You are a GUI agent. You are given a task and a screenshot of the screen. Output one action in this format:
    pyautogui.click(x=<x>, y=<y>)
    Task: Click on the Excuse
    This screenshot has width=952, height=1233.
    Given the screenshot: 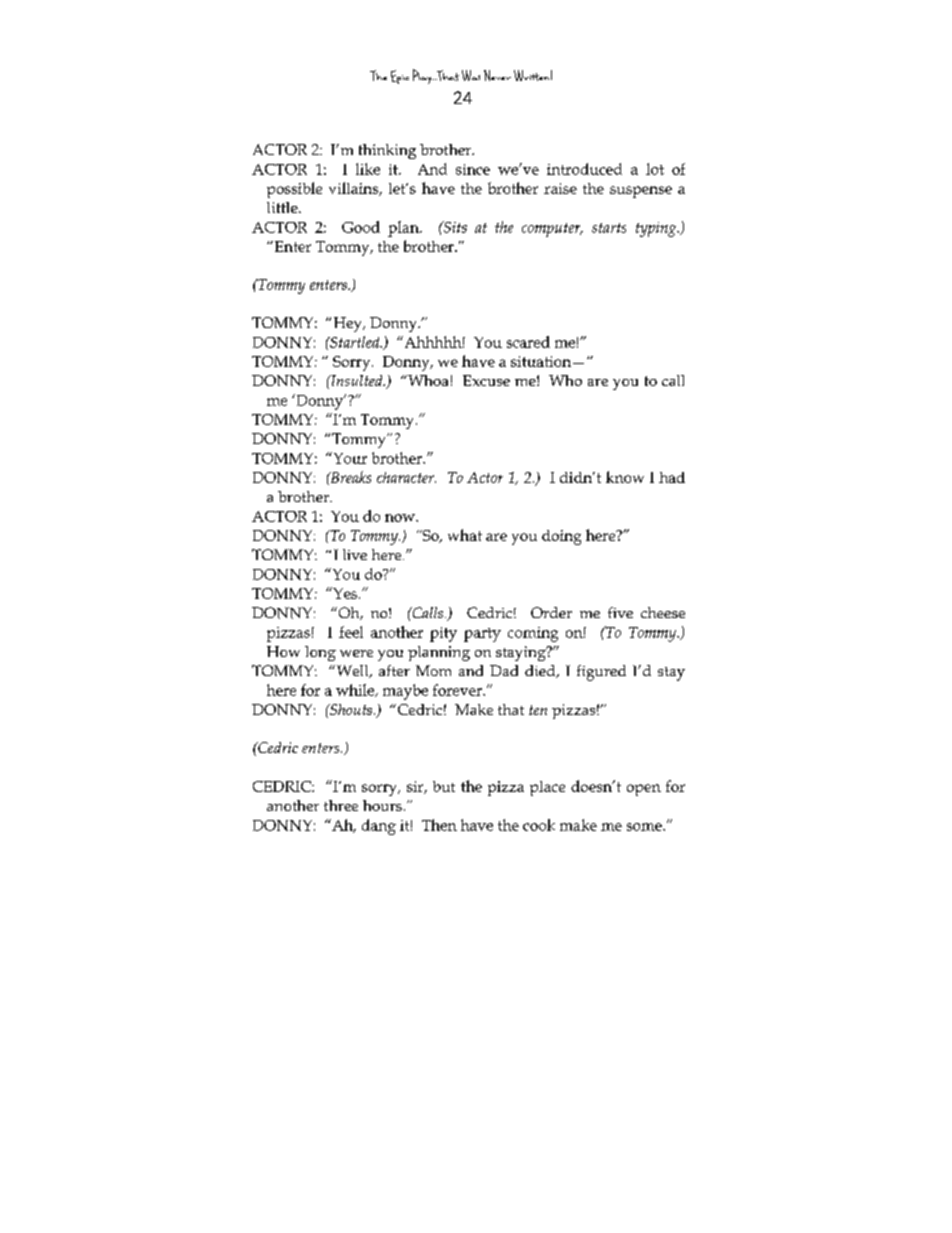 What is the action you would take?
    pyautogui.click(x=486, y=380)
